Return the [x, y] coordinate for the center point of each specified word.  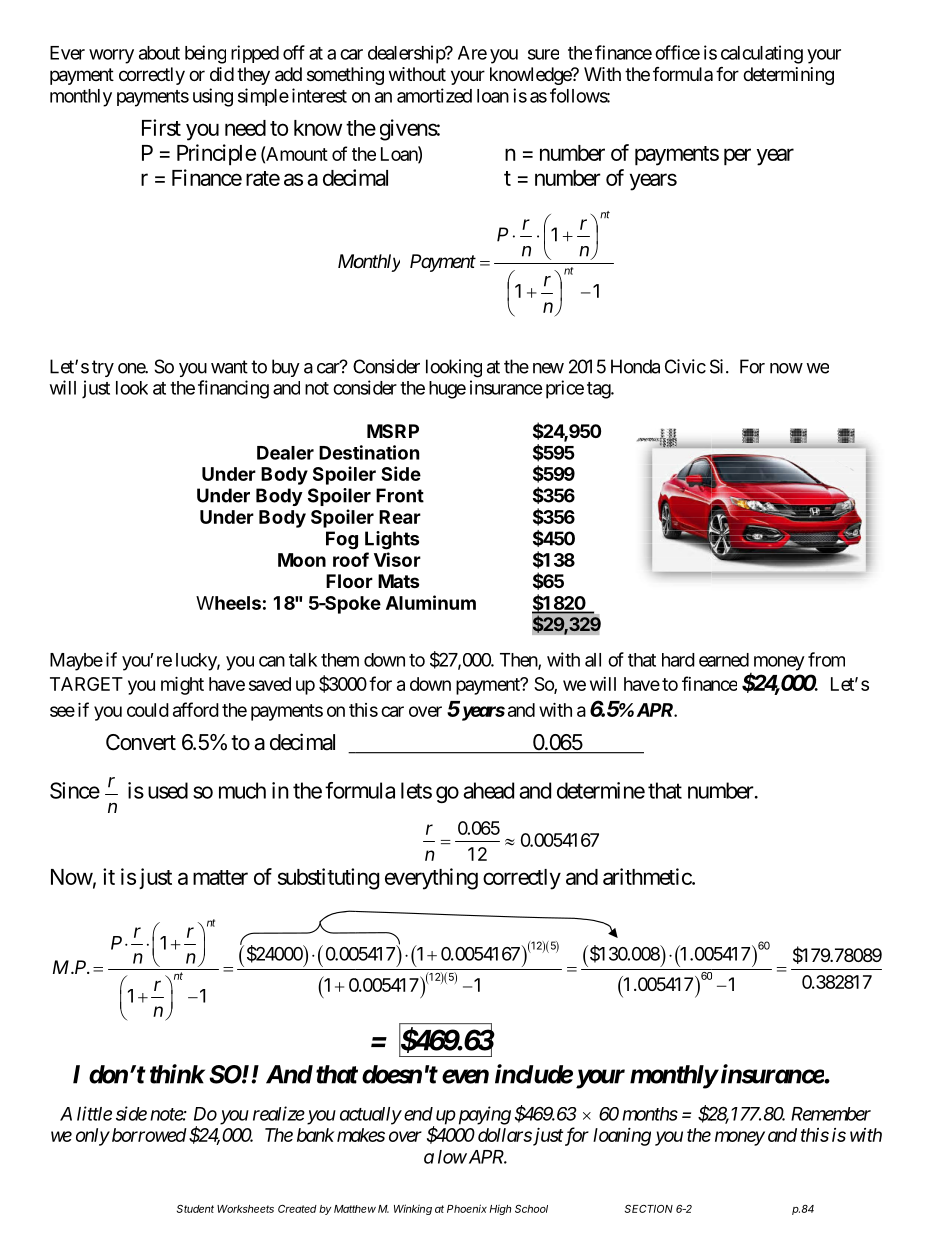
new [548, 368]
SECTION [649, 1209]
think [177, 1074]
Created [297, 1209]
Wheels [228, 603]
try [103, 368]
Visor [397, 559]
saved [270, 684]
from [826, 659]
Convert [141, 742]
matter [220, 877]
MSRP [393, 431]
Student [195, 1209]
